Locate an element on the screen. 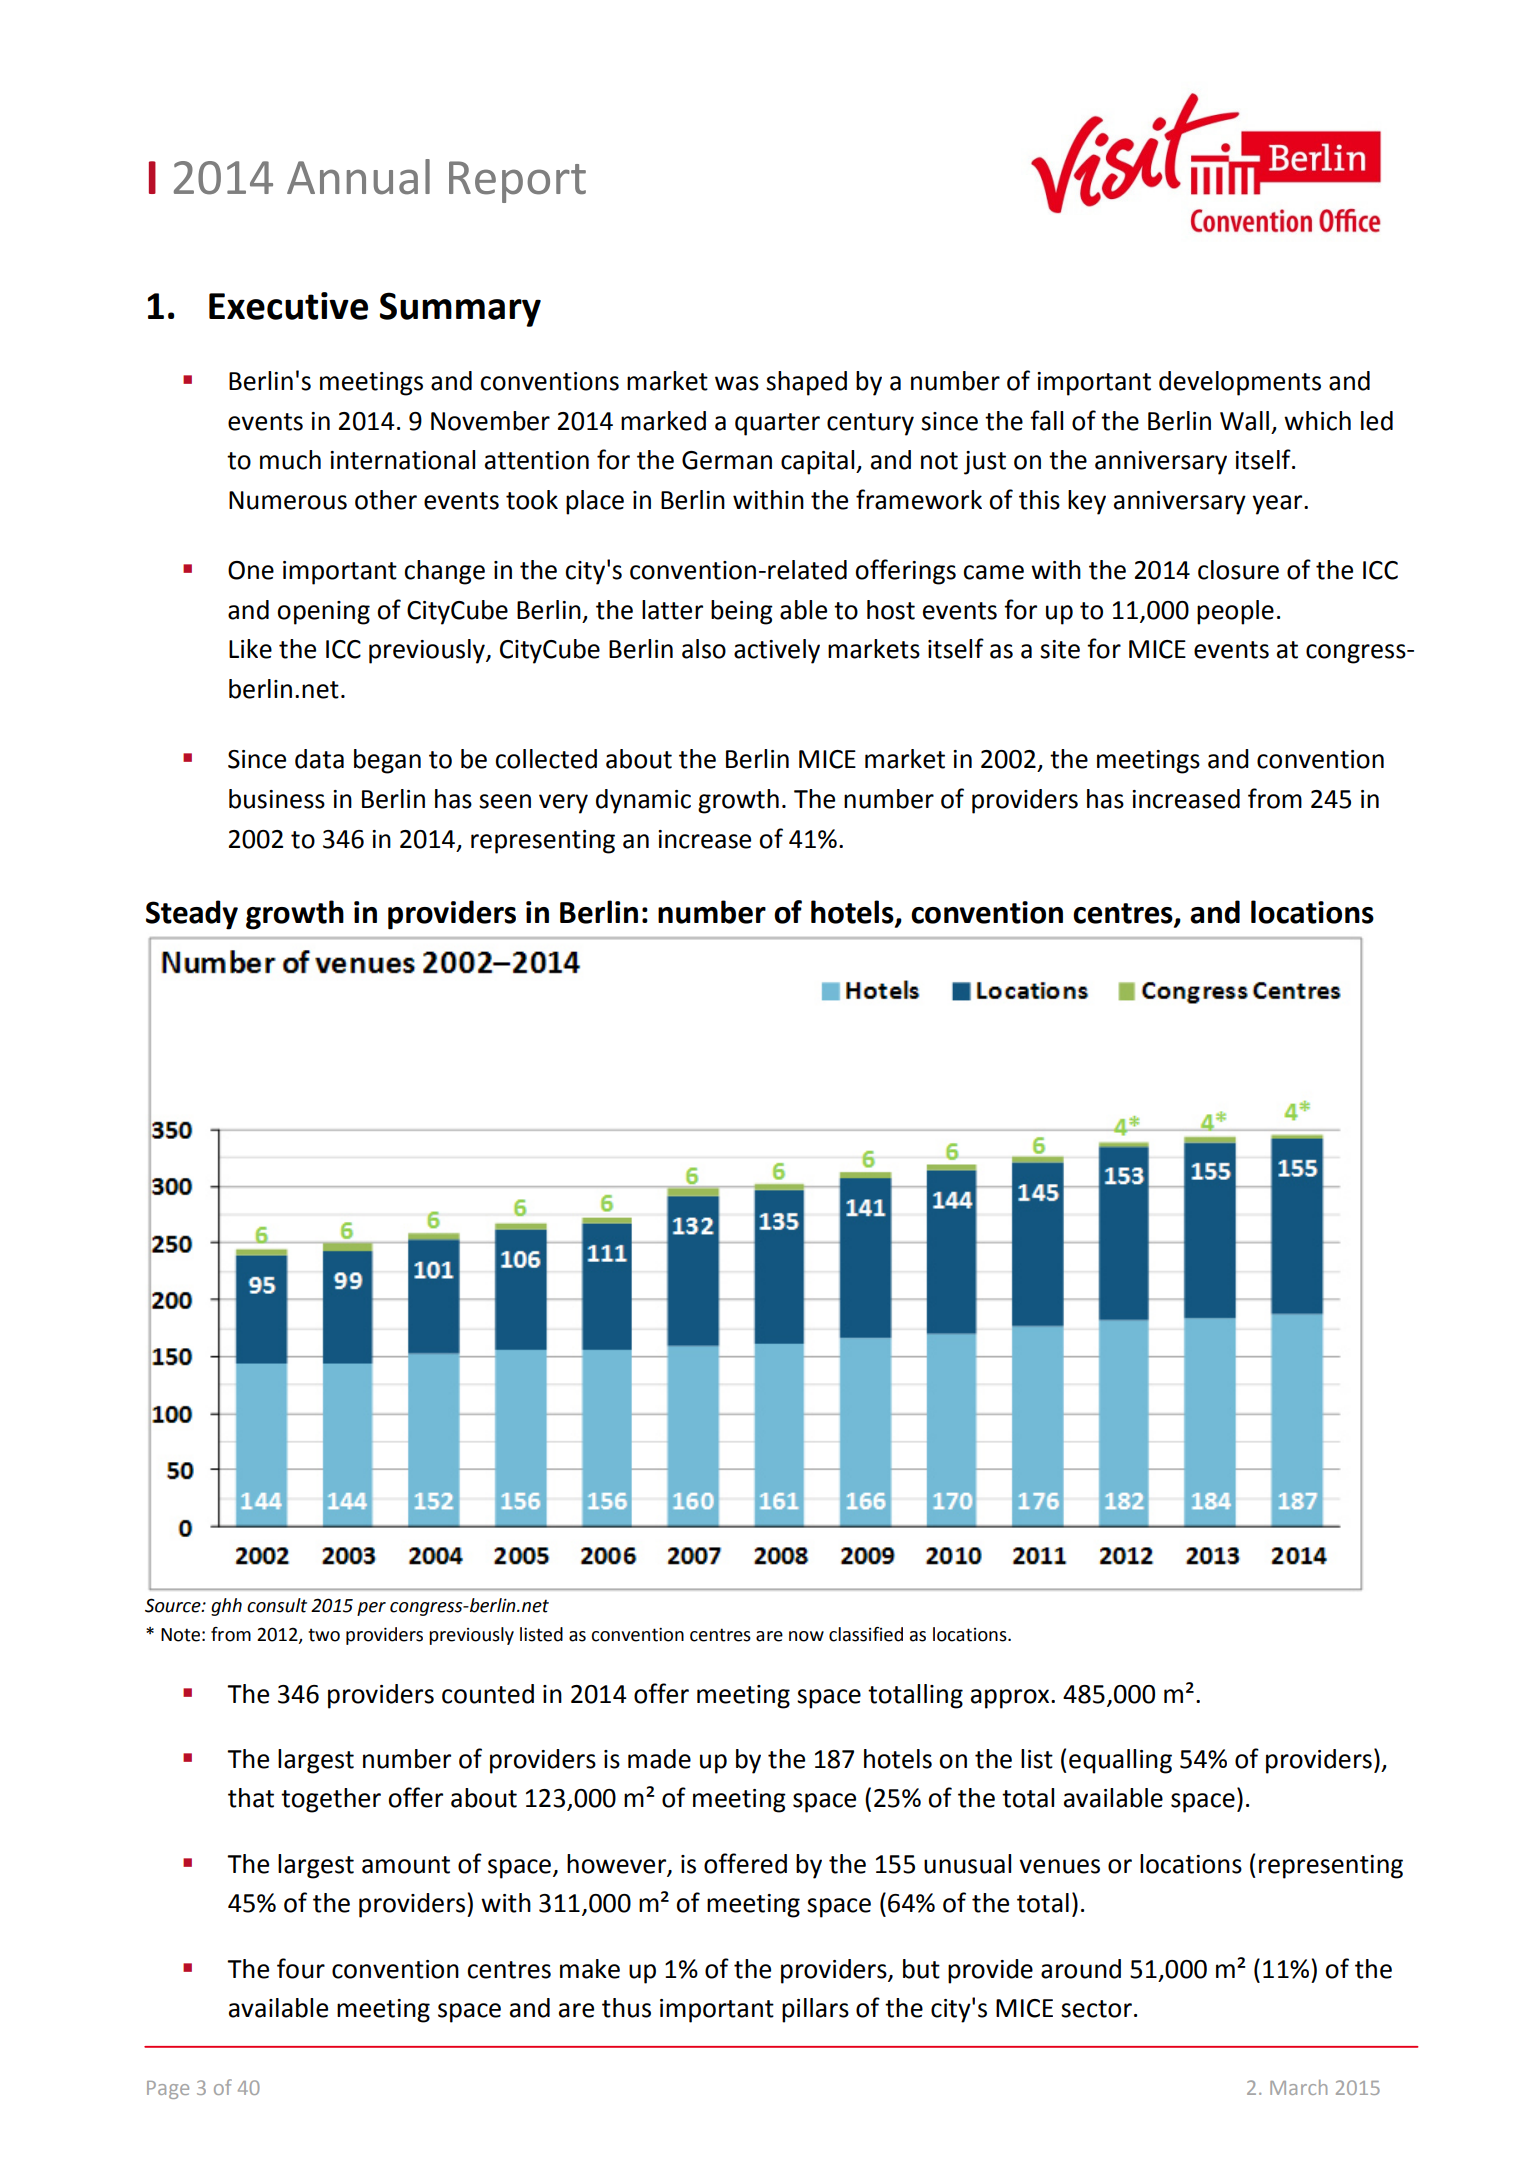 This screenshot has width=1526, height=2160. now is located at coordinates (806, 1636).
